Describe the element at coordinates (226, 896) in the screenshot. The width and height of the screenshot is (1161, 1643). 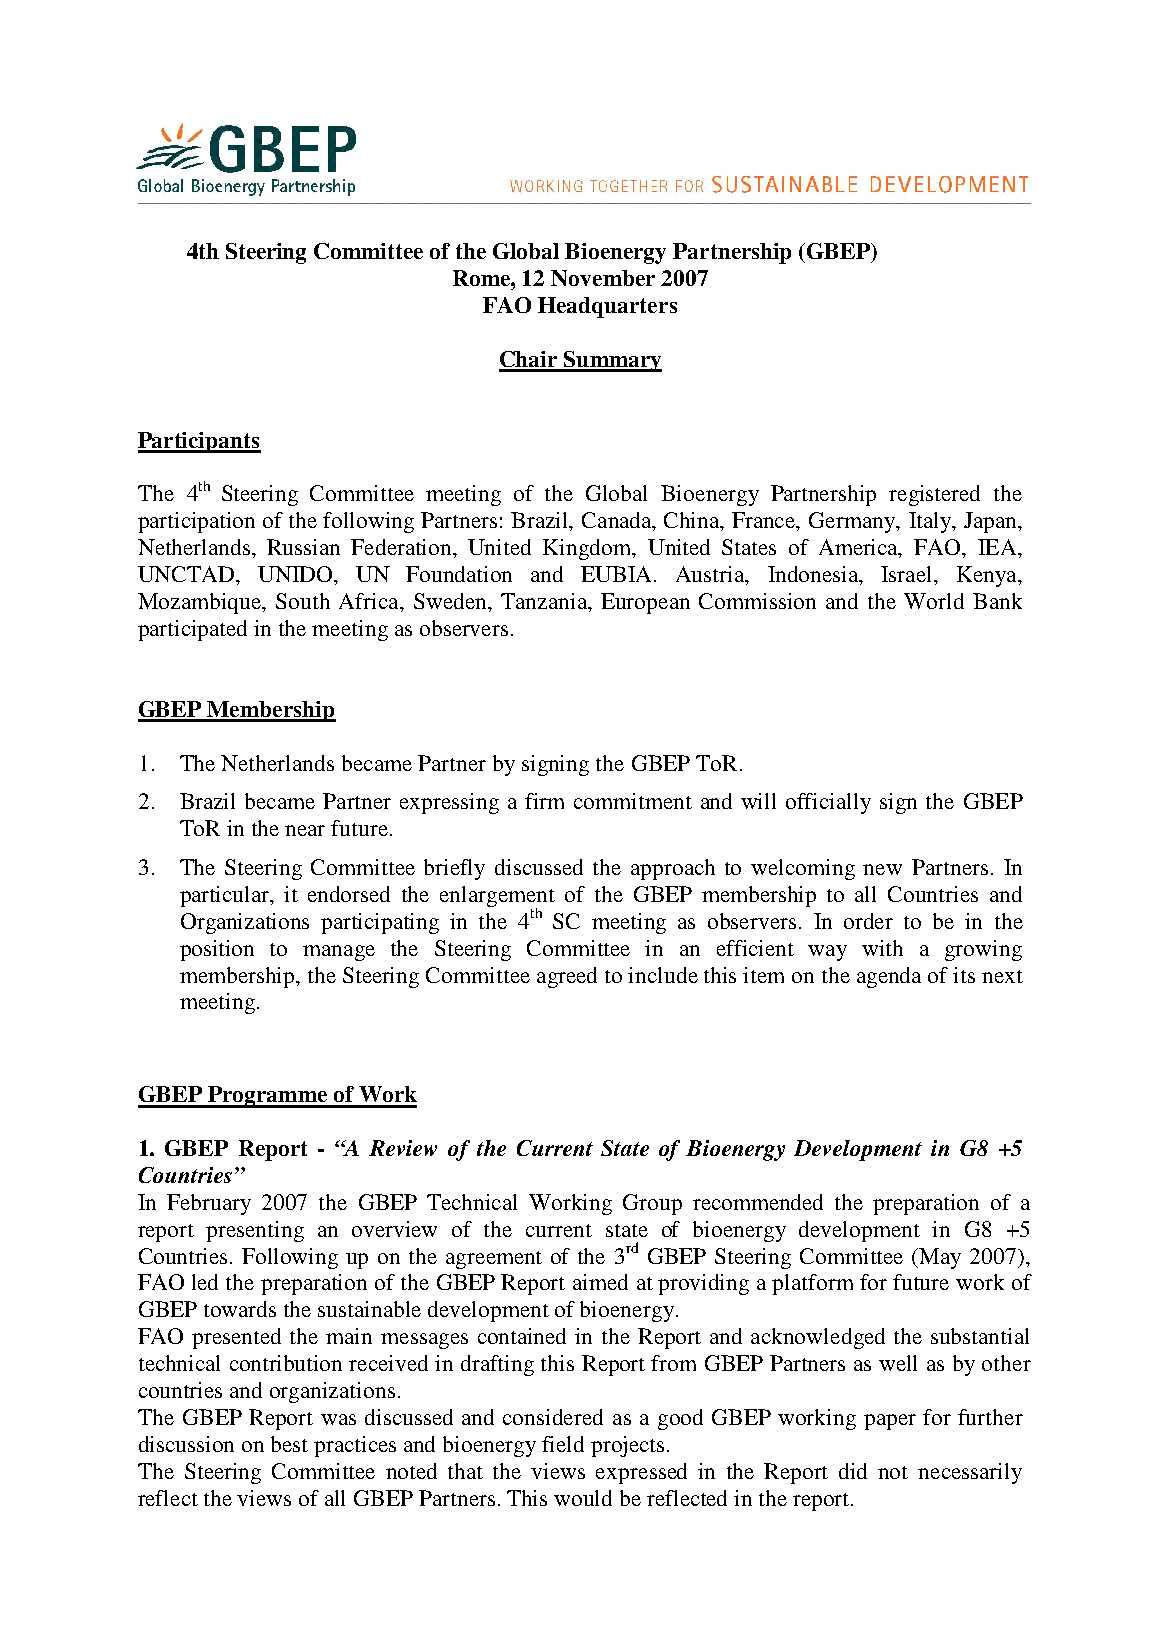
I see `particular` at that location.
